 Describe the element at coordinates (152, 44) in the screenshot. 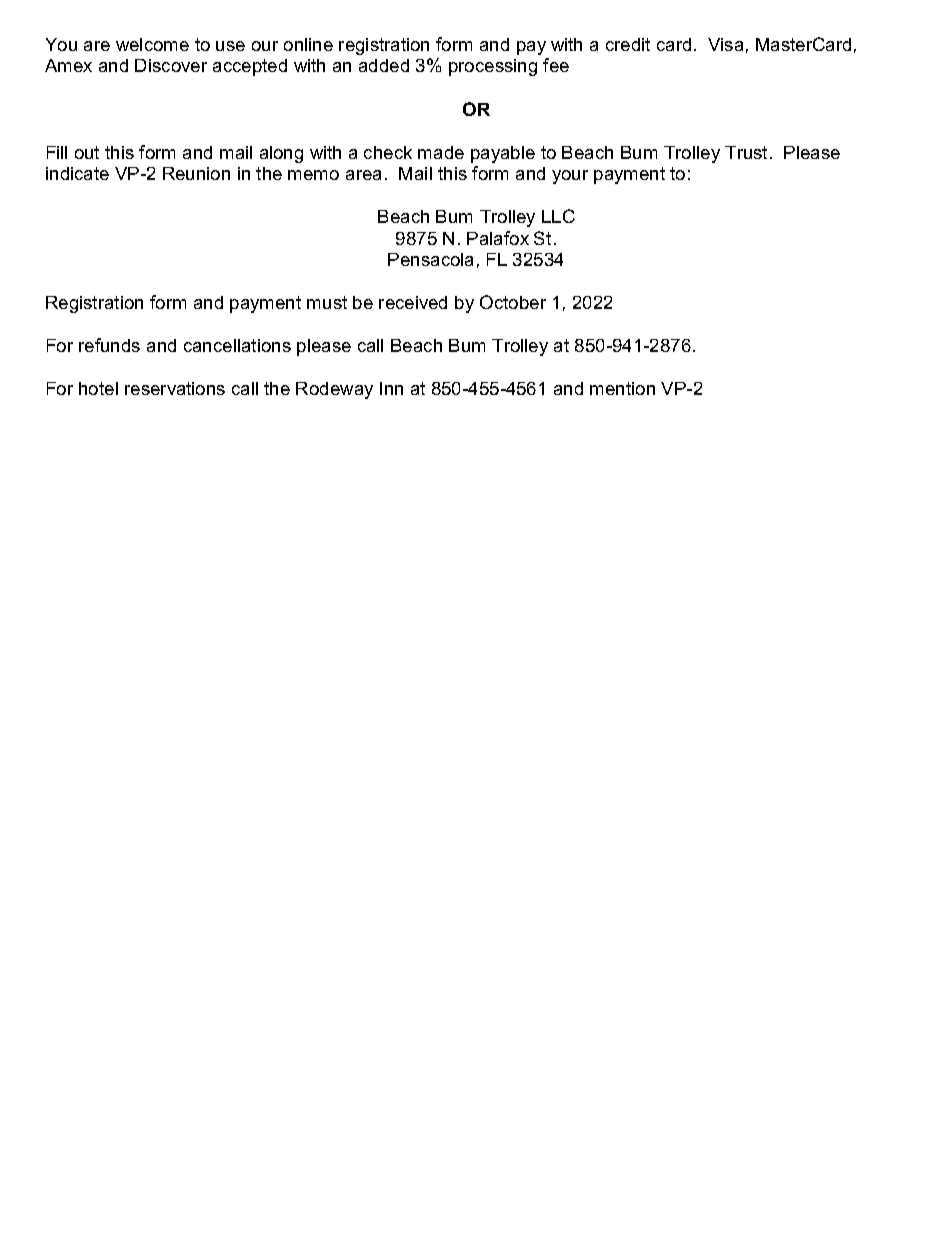

I see `welcome` at that location.
